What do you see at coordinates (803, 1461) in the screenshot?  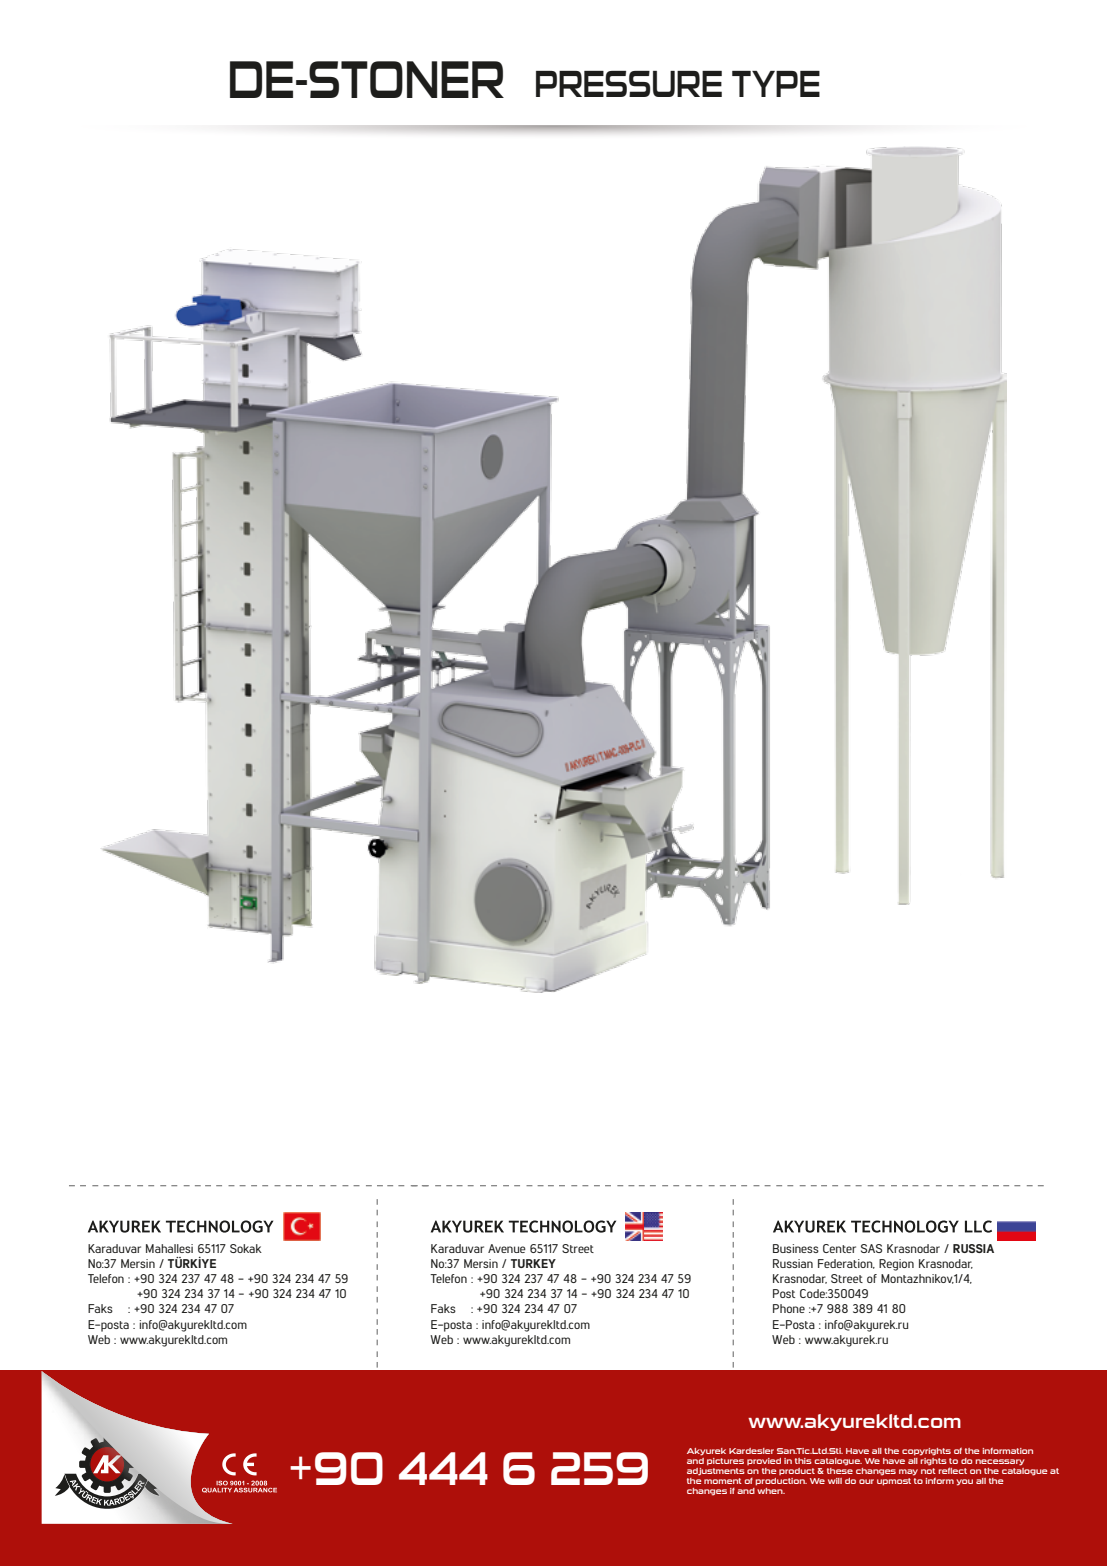 I see `this` at bounding box center [803, 1461].
